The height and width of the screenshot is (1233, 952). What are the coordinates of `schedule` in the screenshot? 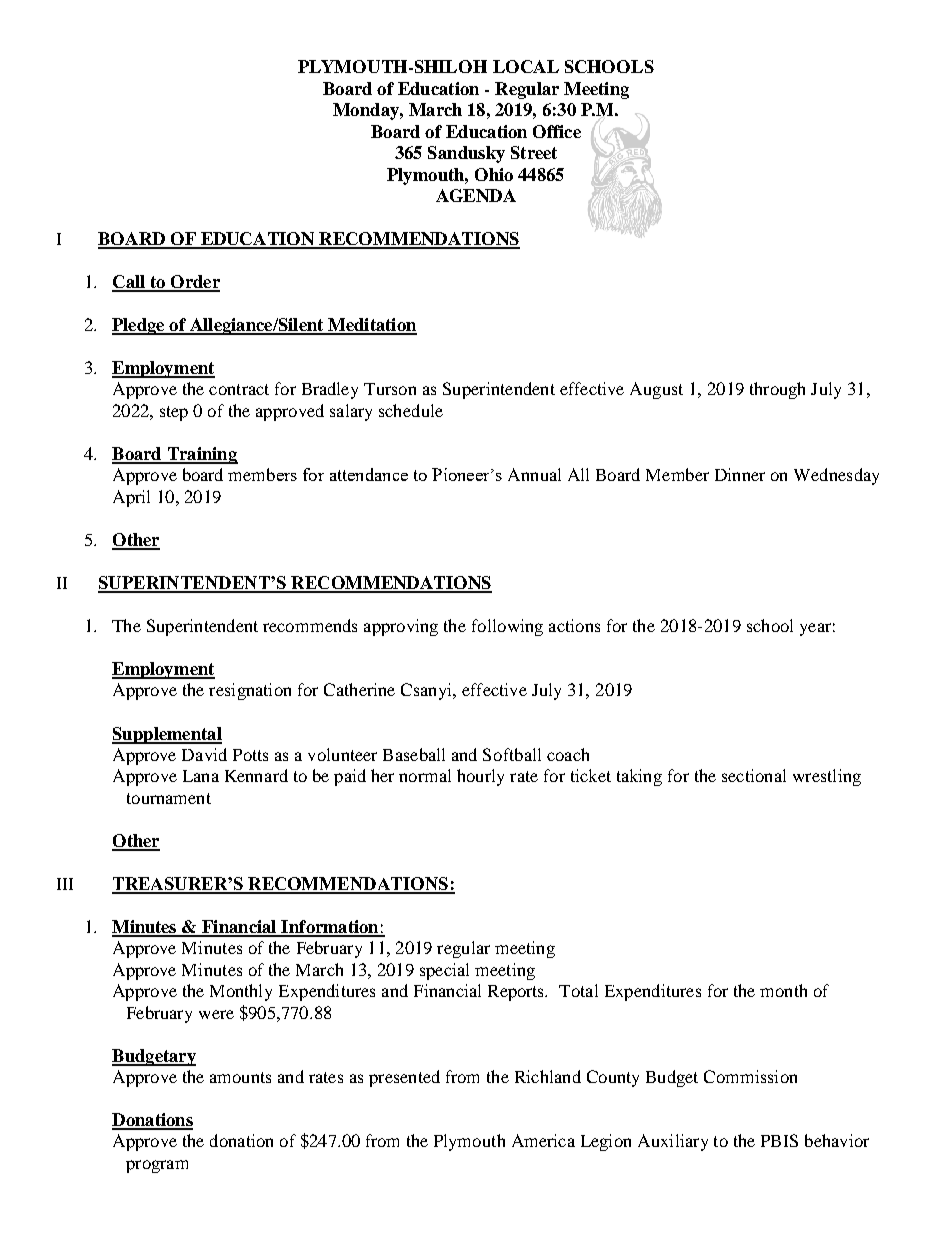 It's located at (411, 410).
